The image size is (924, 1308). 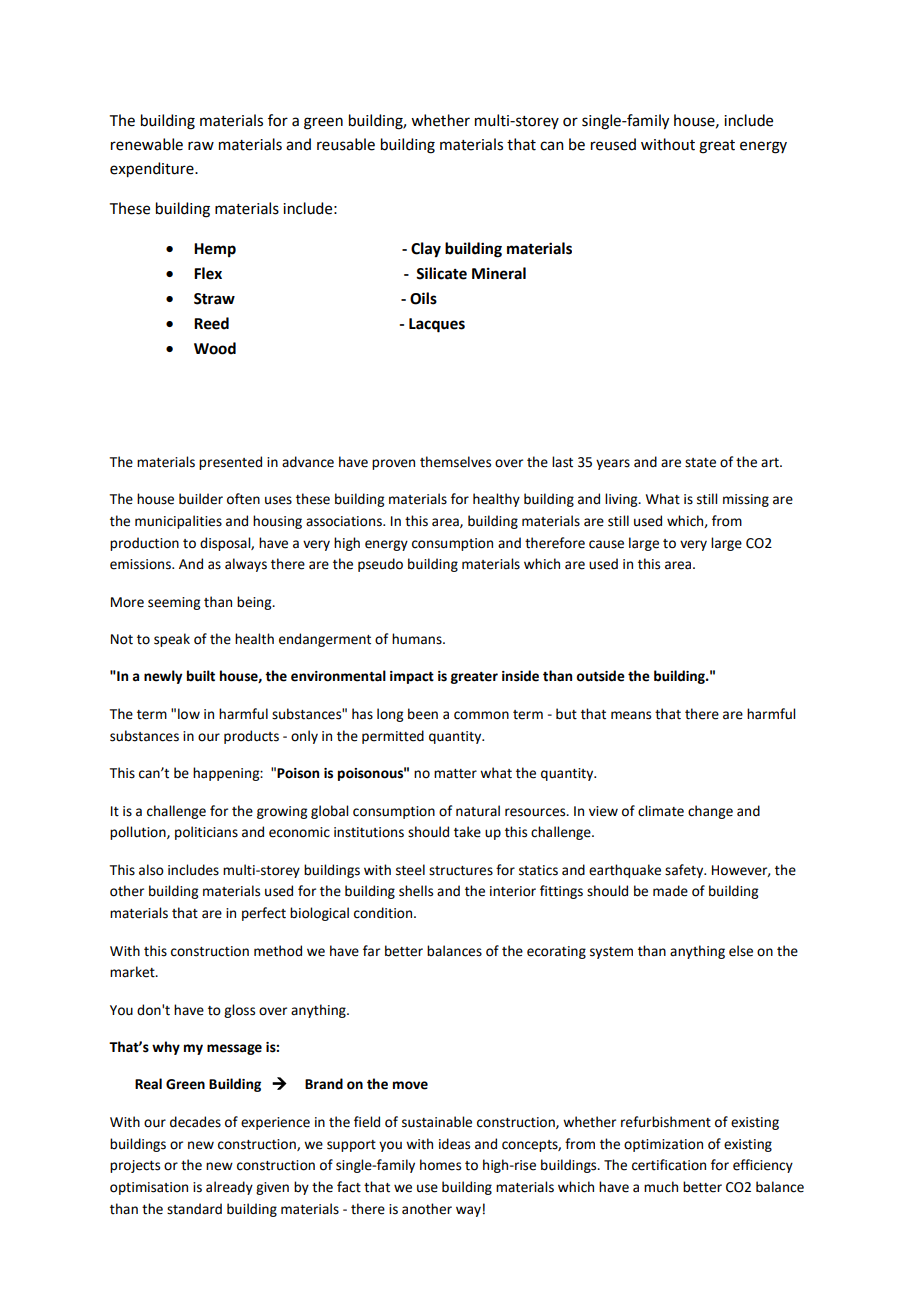 What do you see at coordinates (201, 676) in the screenshot?
I see `built` at bounding box center [201, 676].
